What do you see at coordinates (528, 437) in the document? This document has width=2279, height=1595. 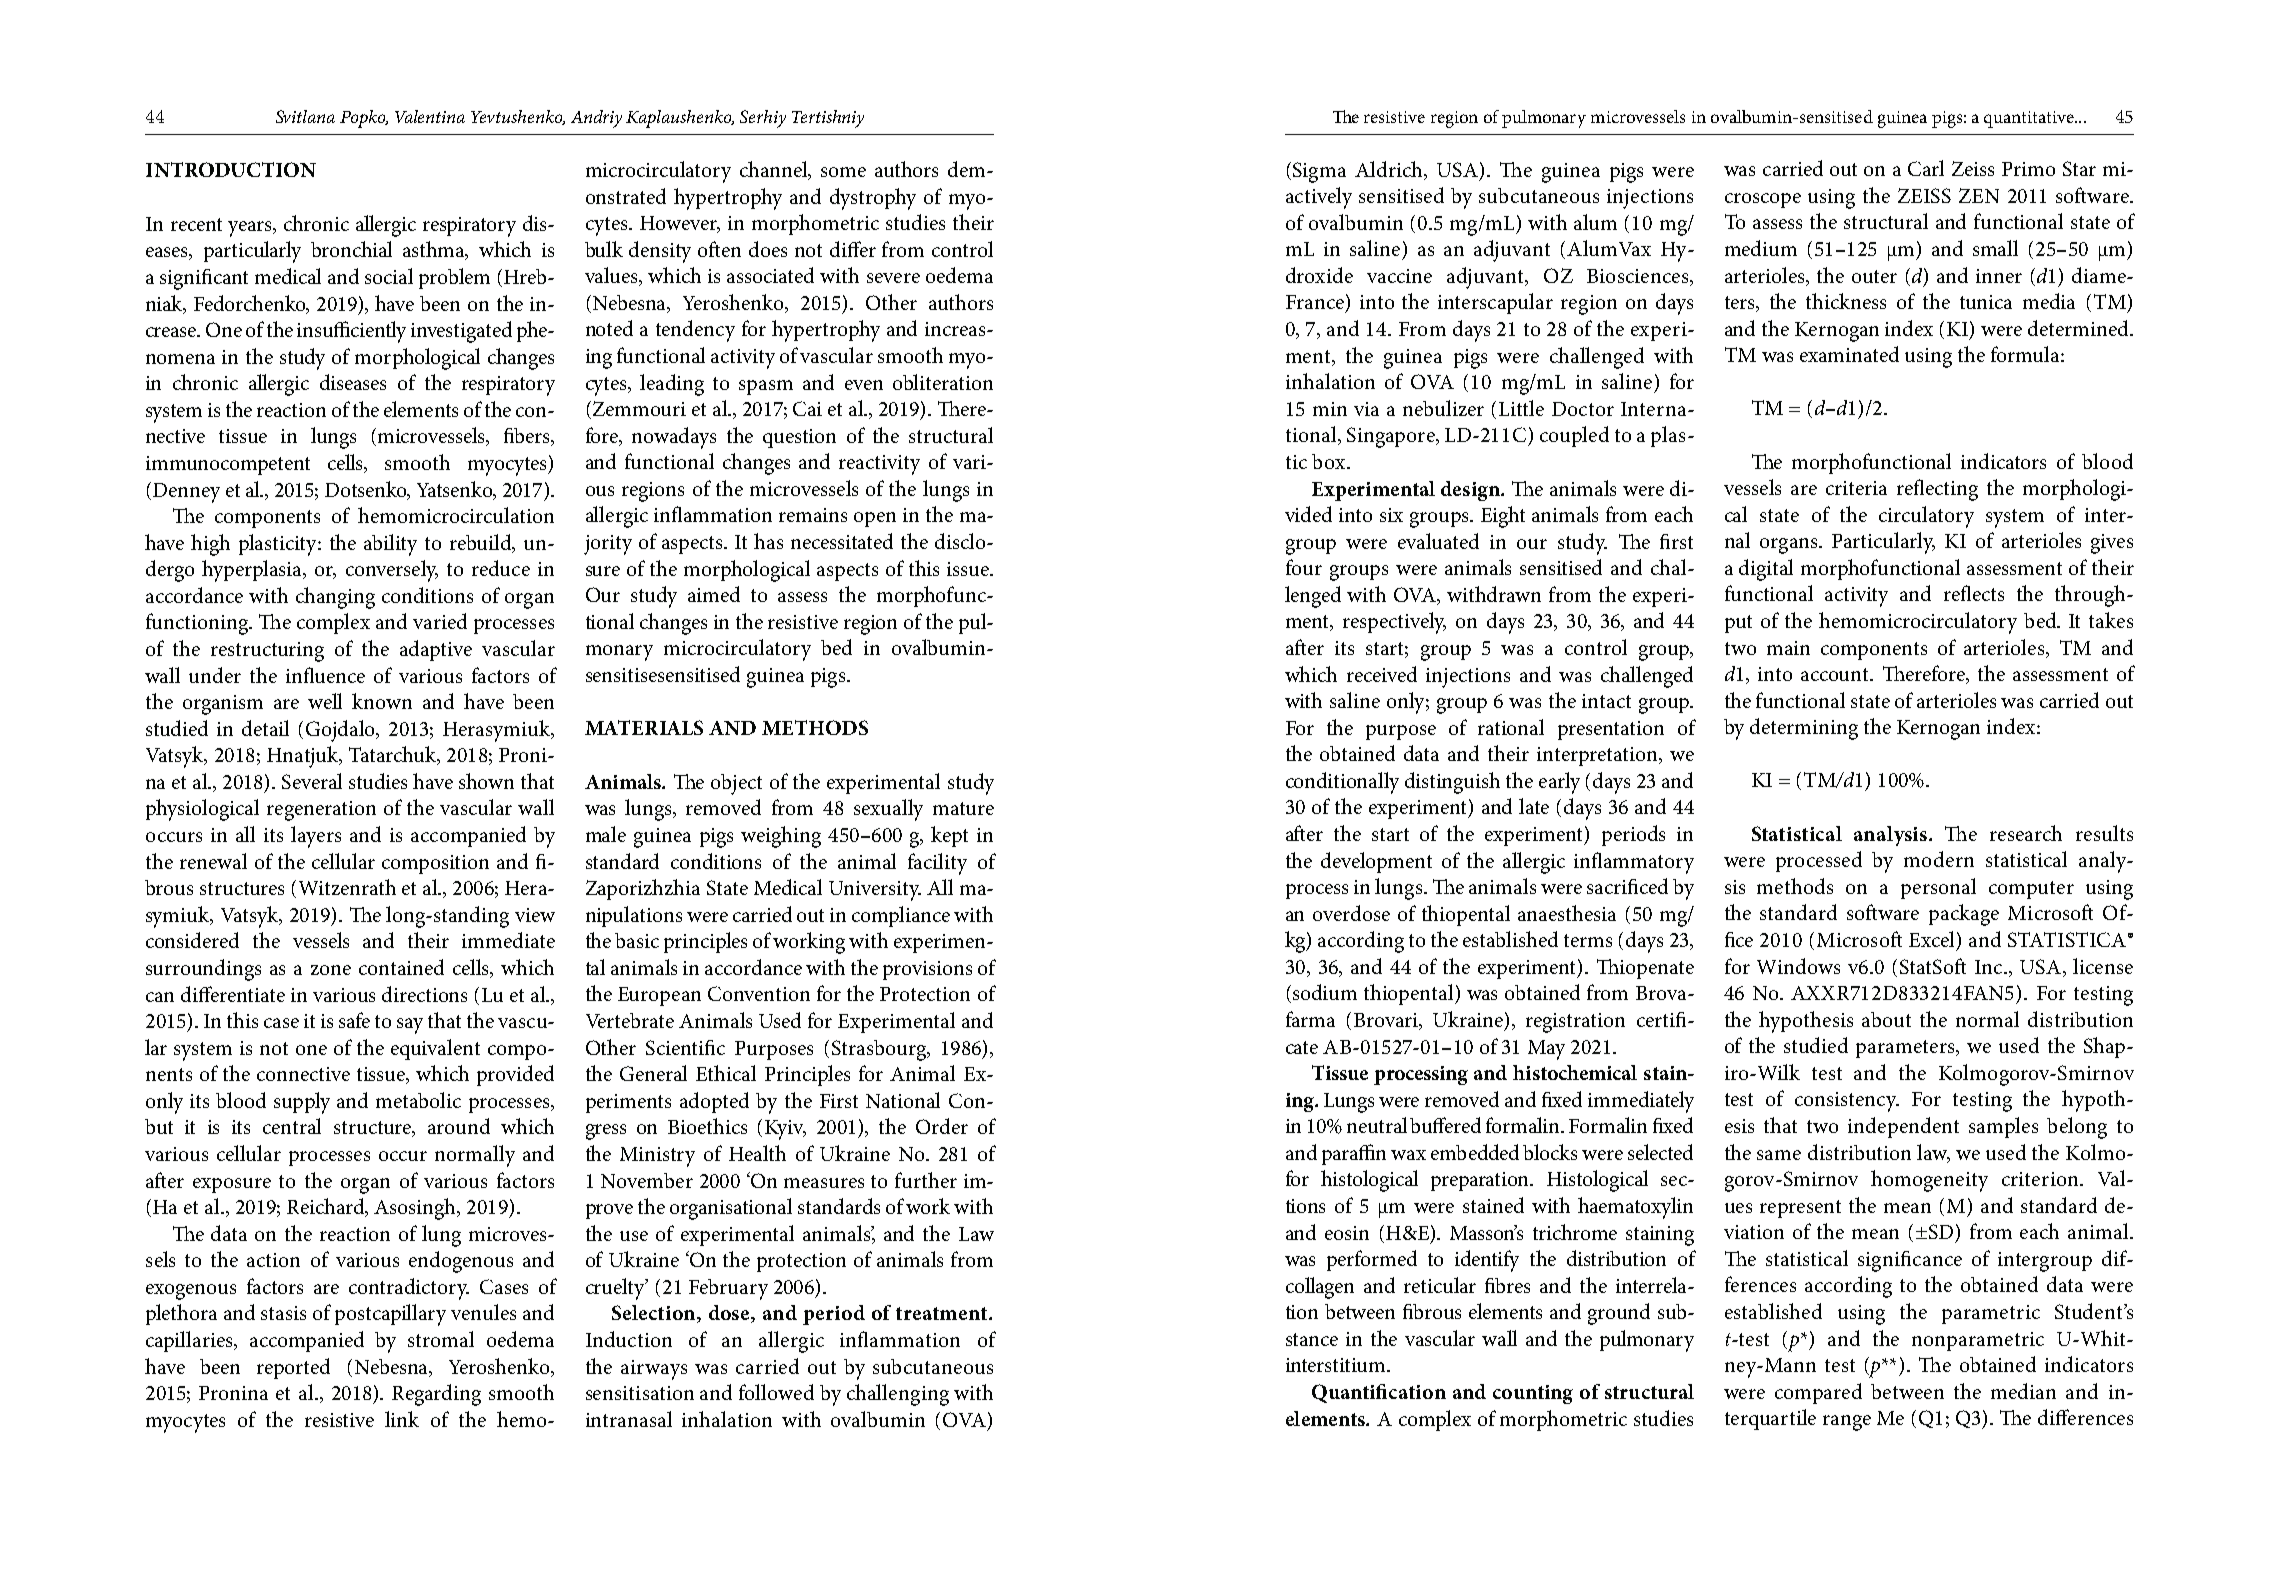 I see `fibers` at bounding box center [528, 437].
